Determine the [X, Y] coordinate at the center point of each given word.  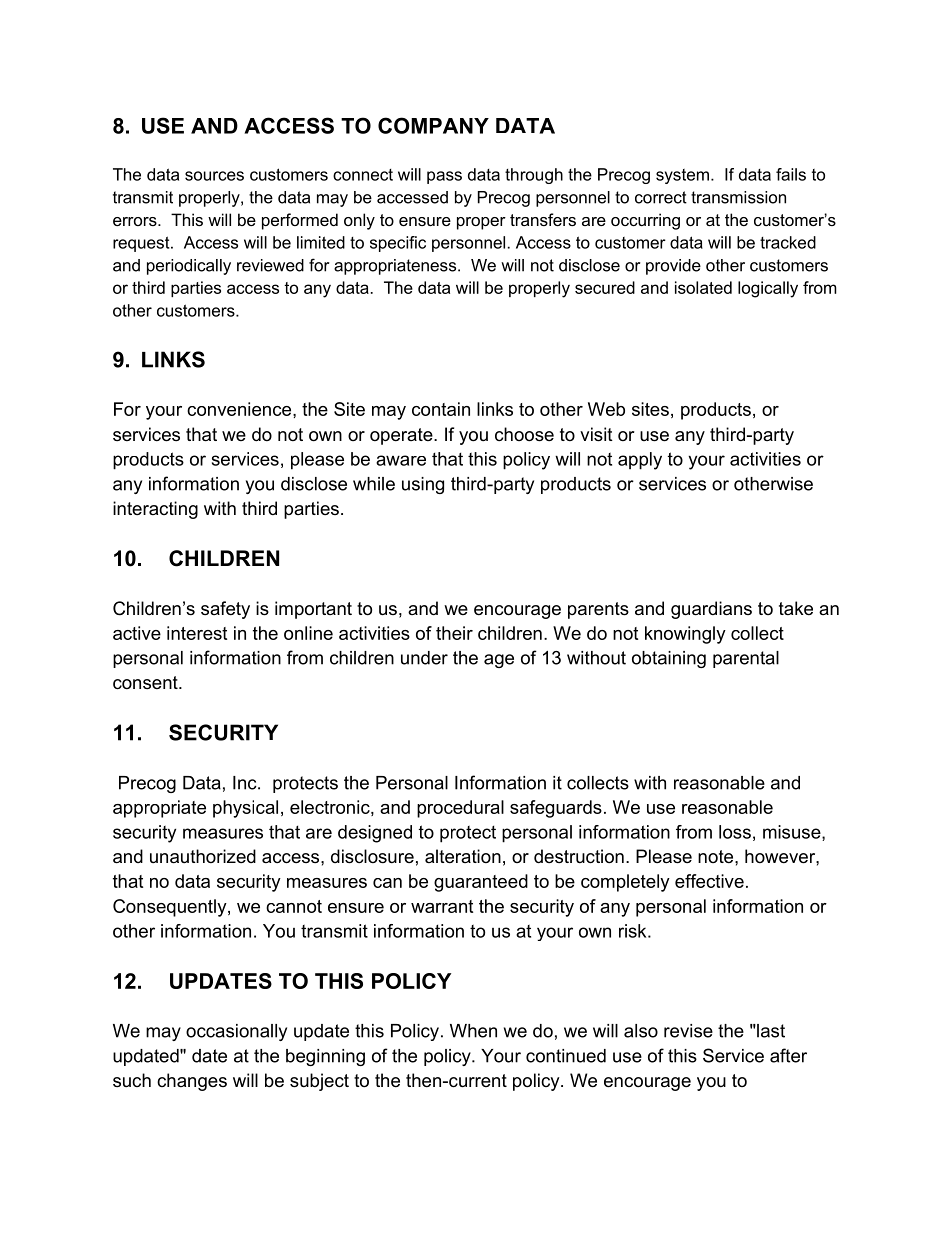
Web [606, 409]
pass [444, 177]
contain [441, 409]
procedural [460, 809]
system [682, 176]
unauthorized [203, 856]
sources [214, 176]
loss [735, 832]
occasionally [236, 1032]
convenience [240, 409]
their [454, 633]
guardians [711, 610]
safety [225, 610]
